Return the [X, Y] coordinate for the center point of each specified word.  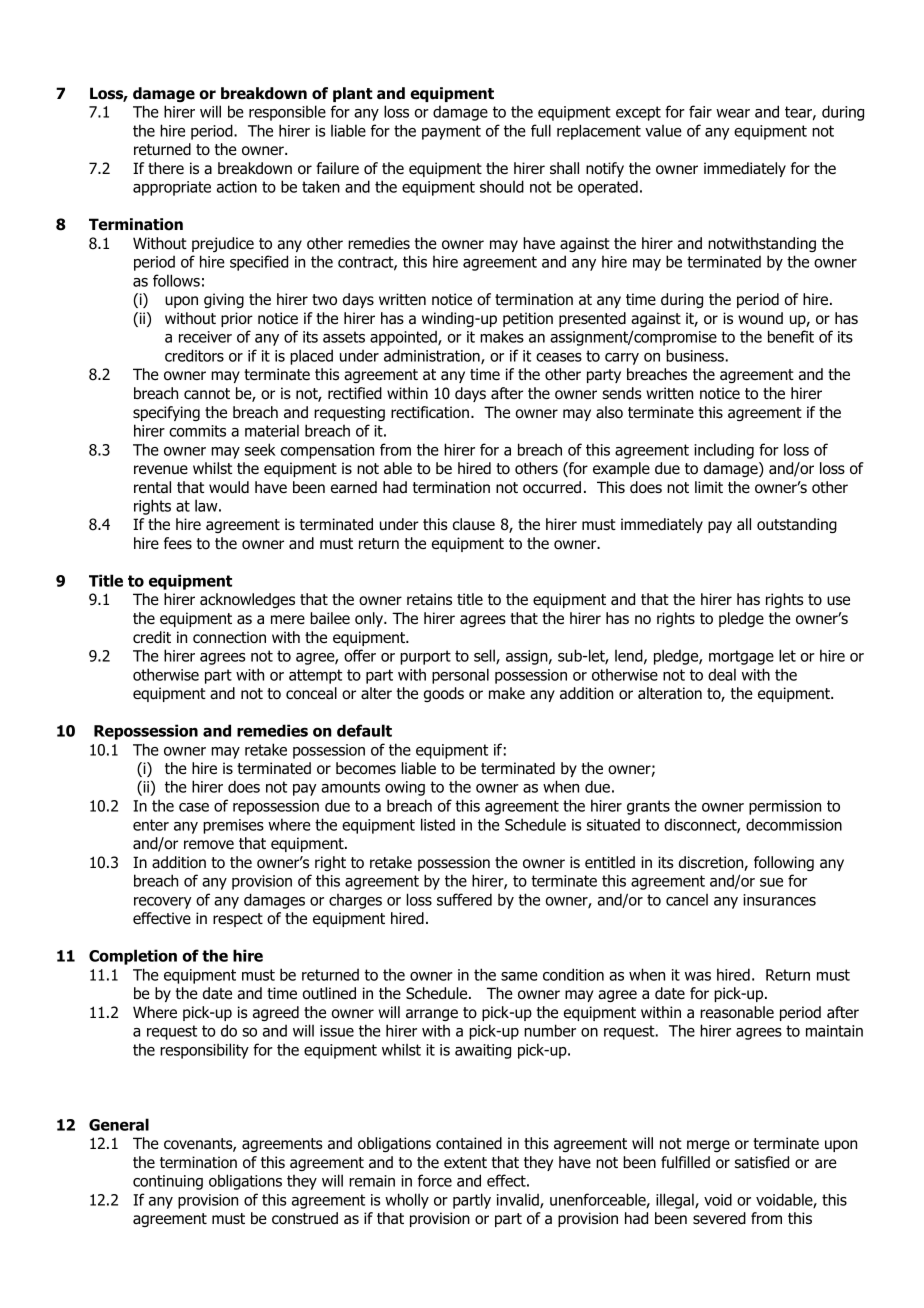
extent [465, 1162]
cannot [207, 394]
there [166, 168]
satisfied [762, 1162]
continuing [168, 1182]
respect [238, 920]
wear [733, 113]
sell [485, 656]
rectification [430, 412]
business [695, 355]
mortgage [741, 657]
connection [229, 637]
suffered [464, 899]
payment [451, 132]
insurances [779, 900]
